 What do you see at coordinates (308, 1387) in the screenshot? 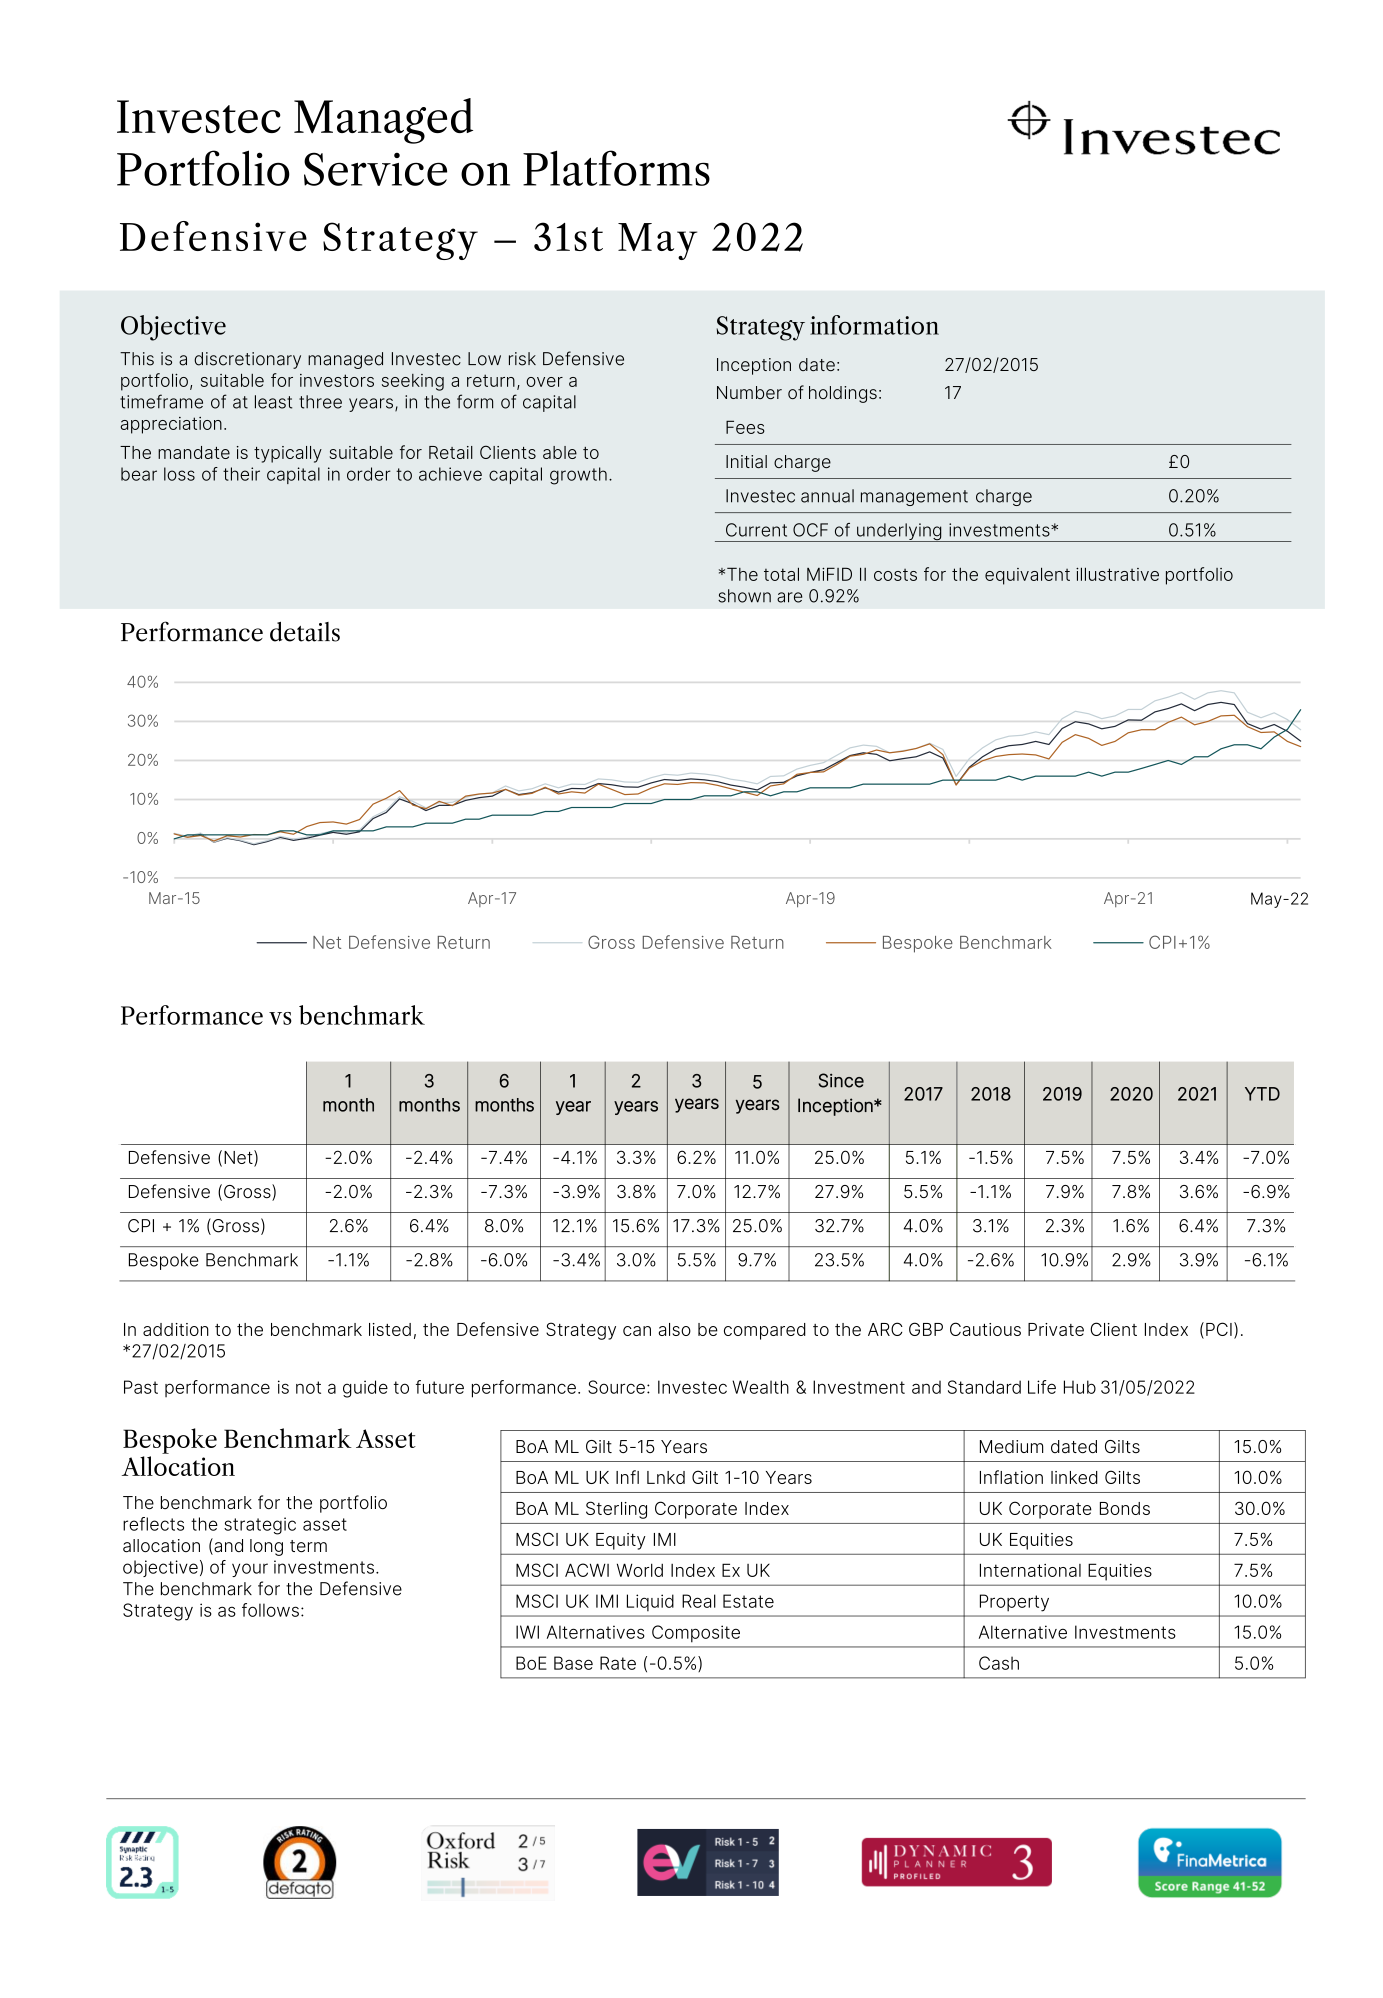
I see `not` at bounding box center [308, 1387].
